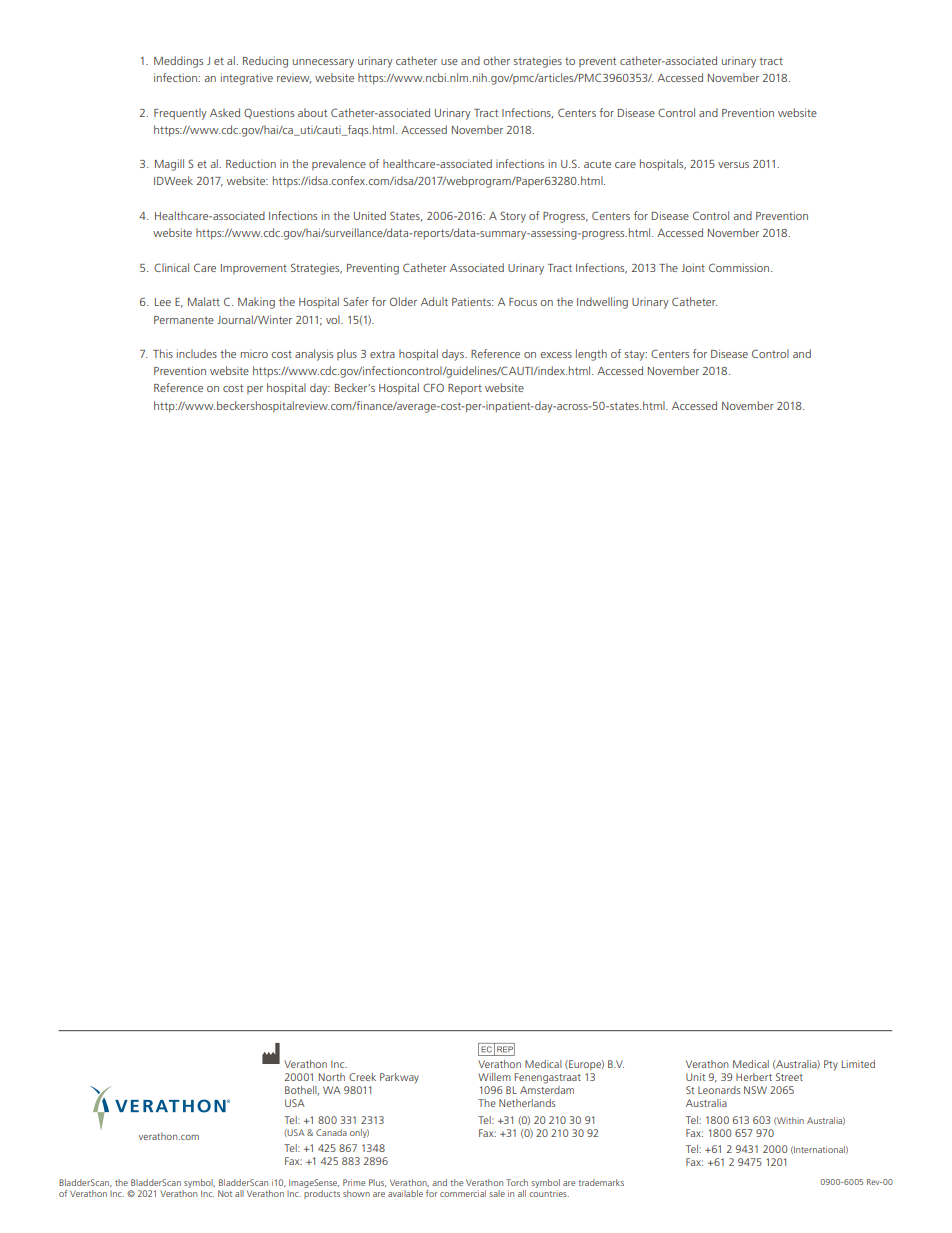  What do you see at coordinates (254, 355) in the page?
I see `micro` at bounding box center [254, 355].
